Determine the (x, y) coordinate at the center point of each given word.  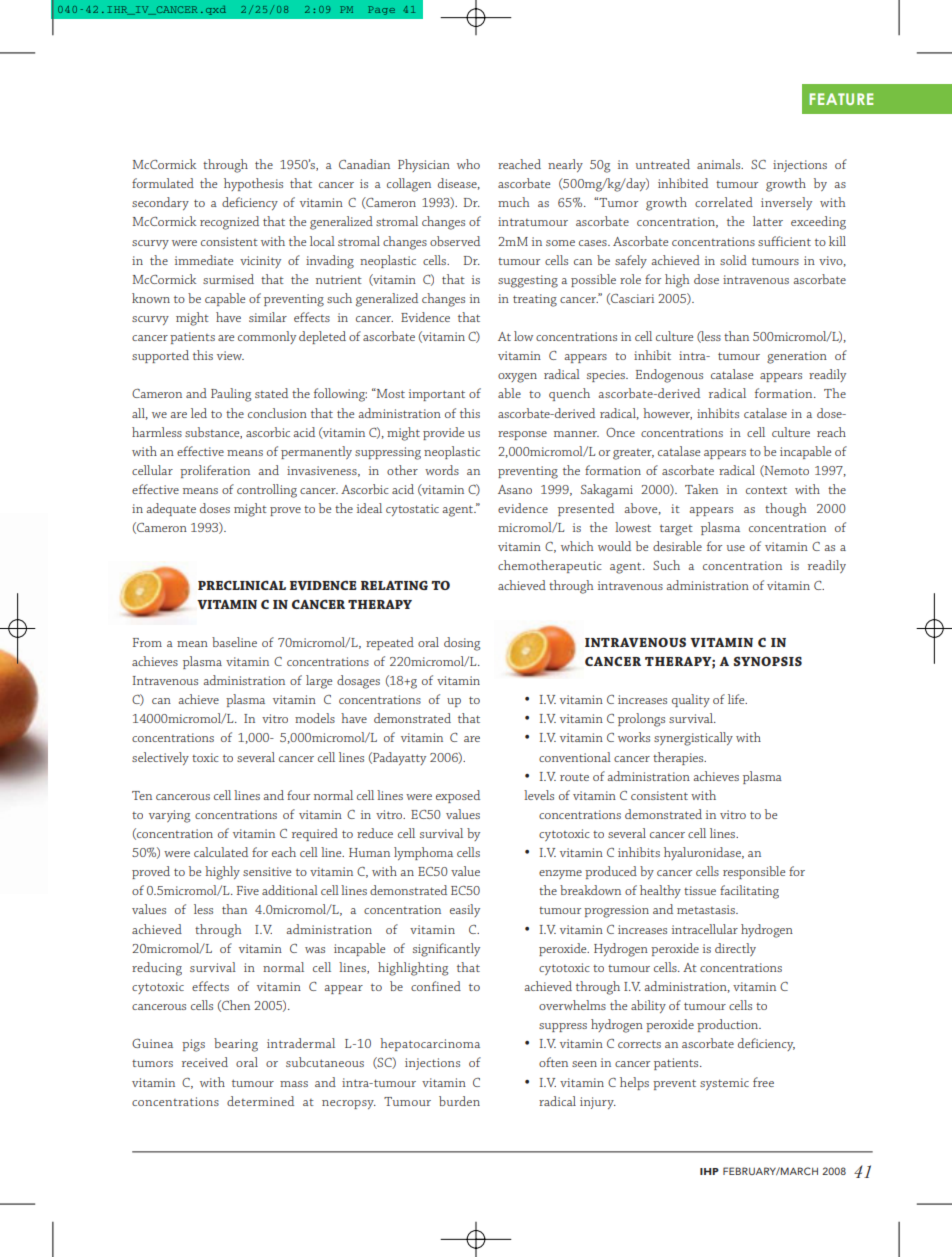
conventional (575, 757)
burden (459, 1101)
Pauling (231, 395)
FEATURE (841, 99)
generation (797, 357)
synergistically (693, 739)
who (468, 164)
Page (381, 10)
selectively (160, 758)
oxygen (517, 378)
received (205, 1062)
